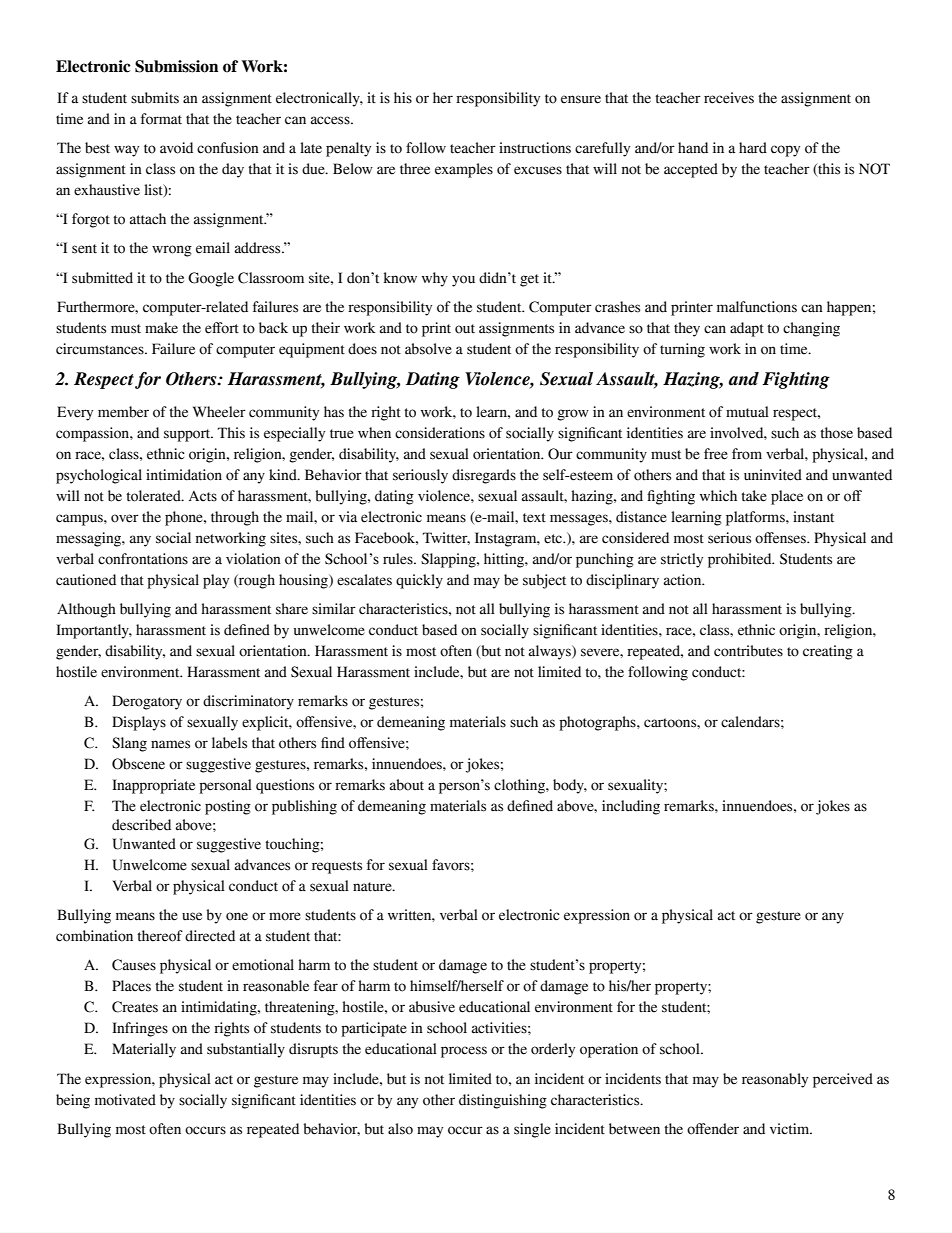 Image resolution: width=952 pixels, height=1233 pixels. What do you see at coordinates (125, 1100) in the screenshot?
I see `motivated` at bounding box center [125, 1100].
